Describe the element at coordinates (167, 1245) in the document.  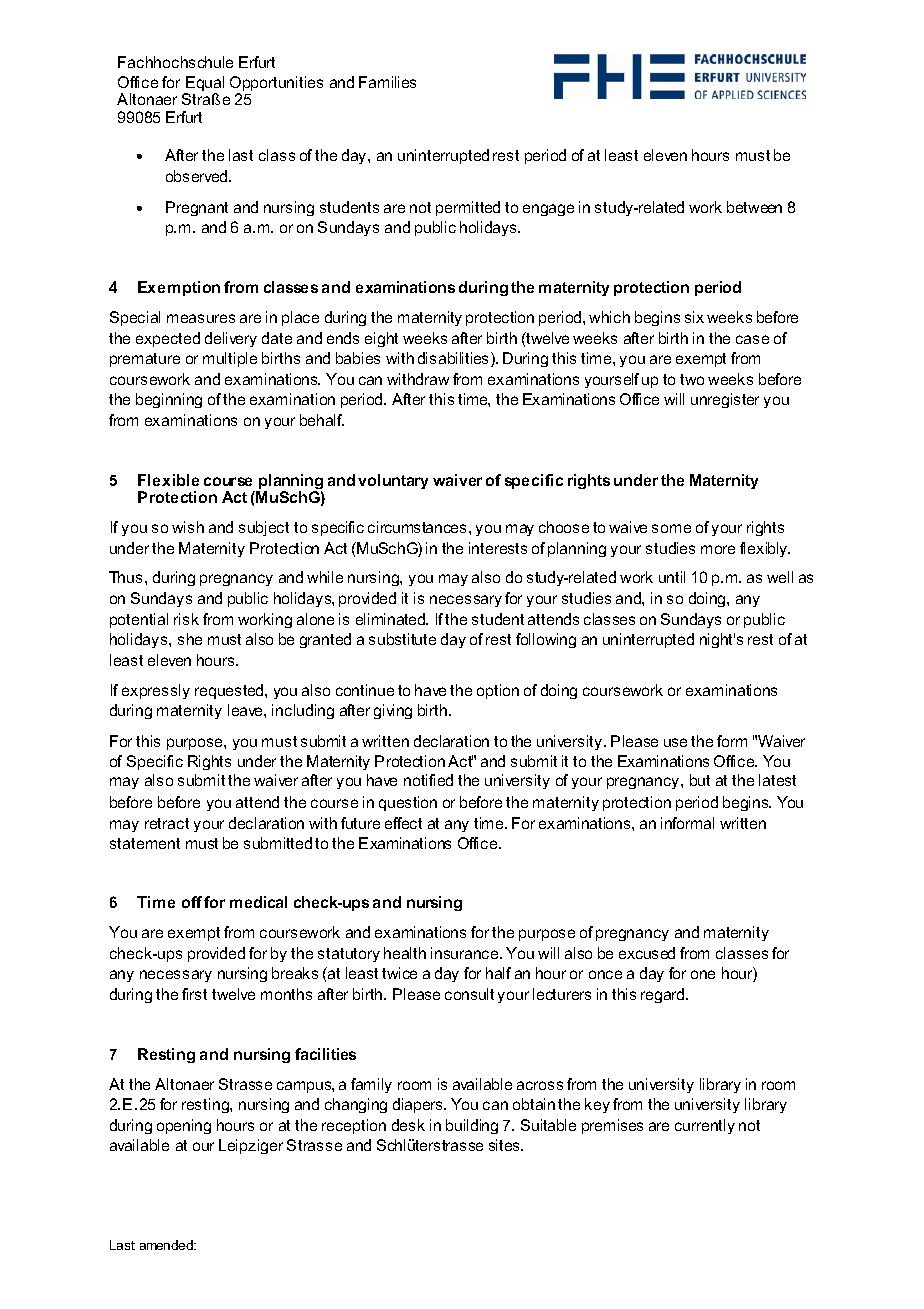
I see `amended` at that location.
